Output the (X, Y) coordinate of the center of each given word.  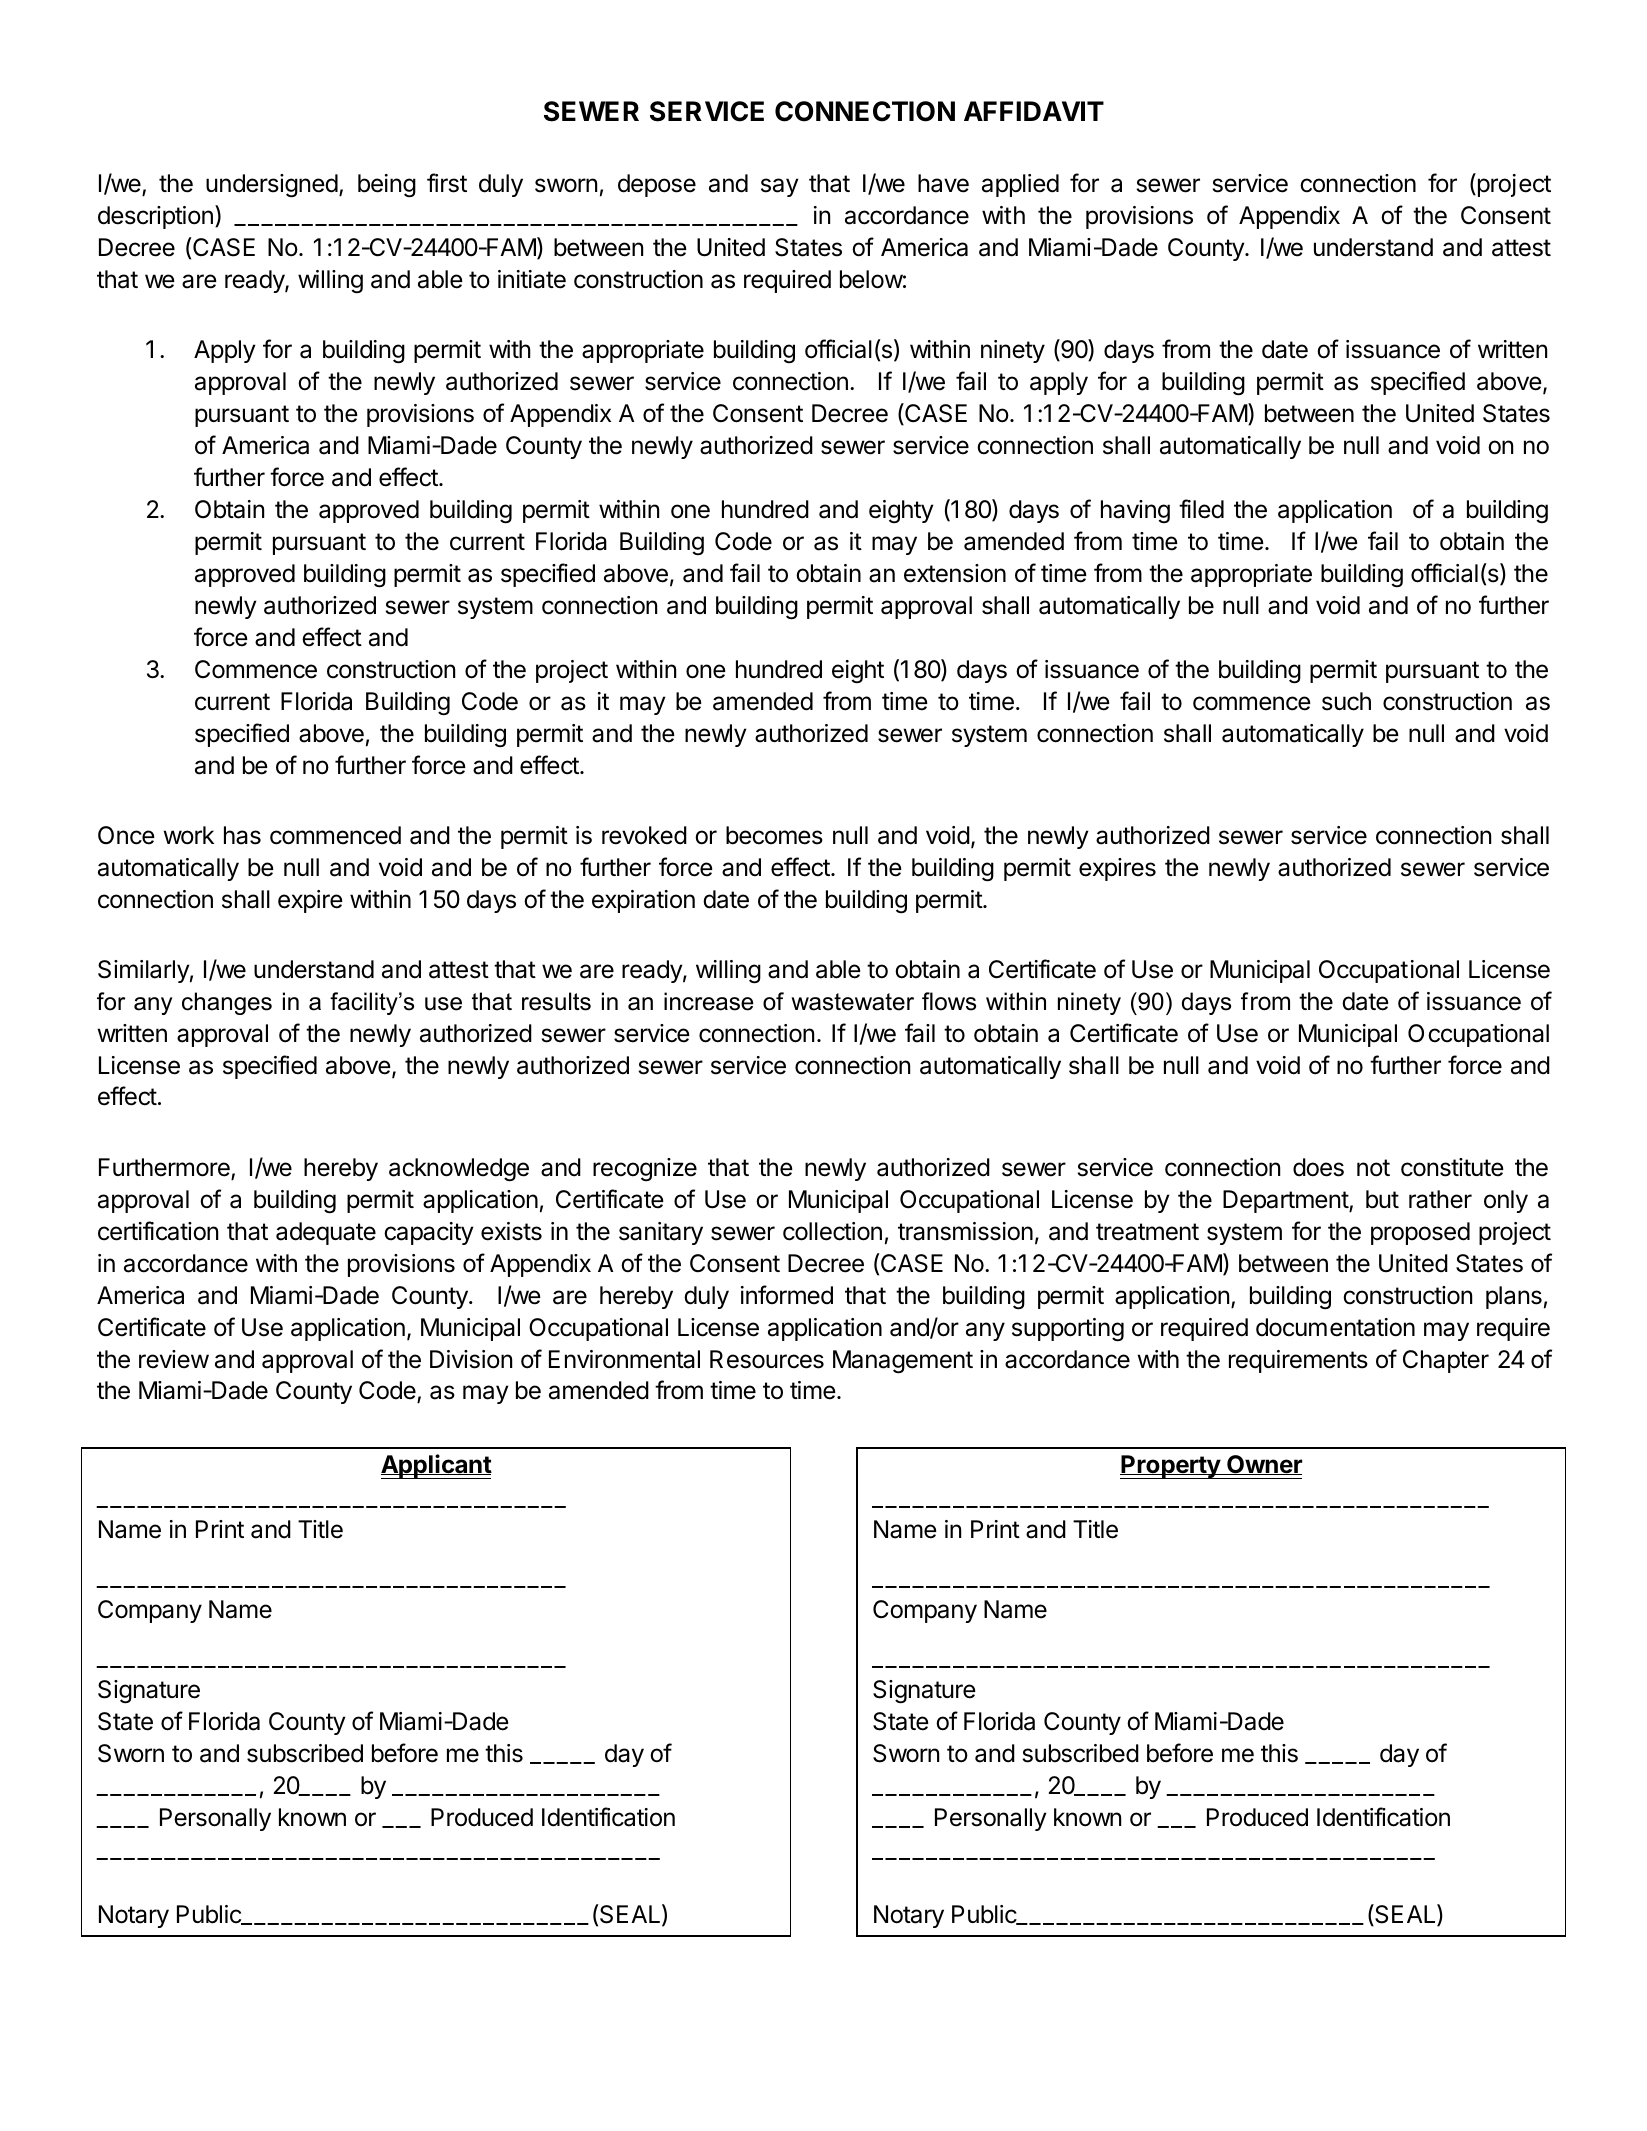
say (780, 187)
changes (227, 1003)
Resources (767, 1359)
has (242, 835)
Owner (1263, 1465)
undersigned (272, 186)
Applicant (436, 1466)
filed (1201, 509)
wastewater (853, 1002)
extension (955, 573)
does (1318, 1167)
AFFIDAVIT (1034, 111)
